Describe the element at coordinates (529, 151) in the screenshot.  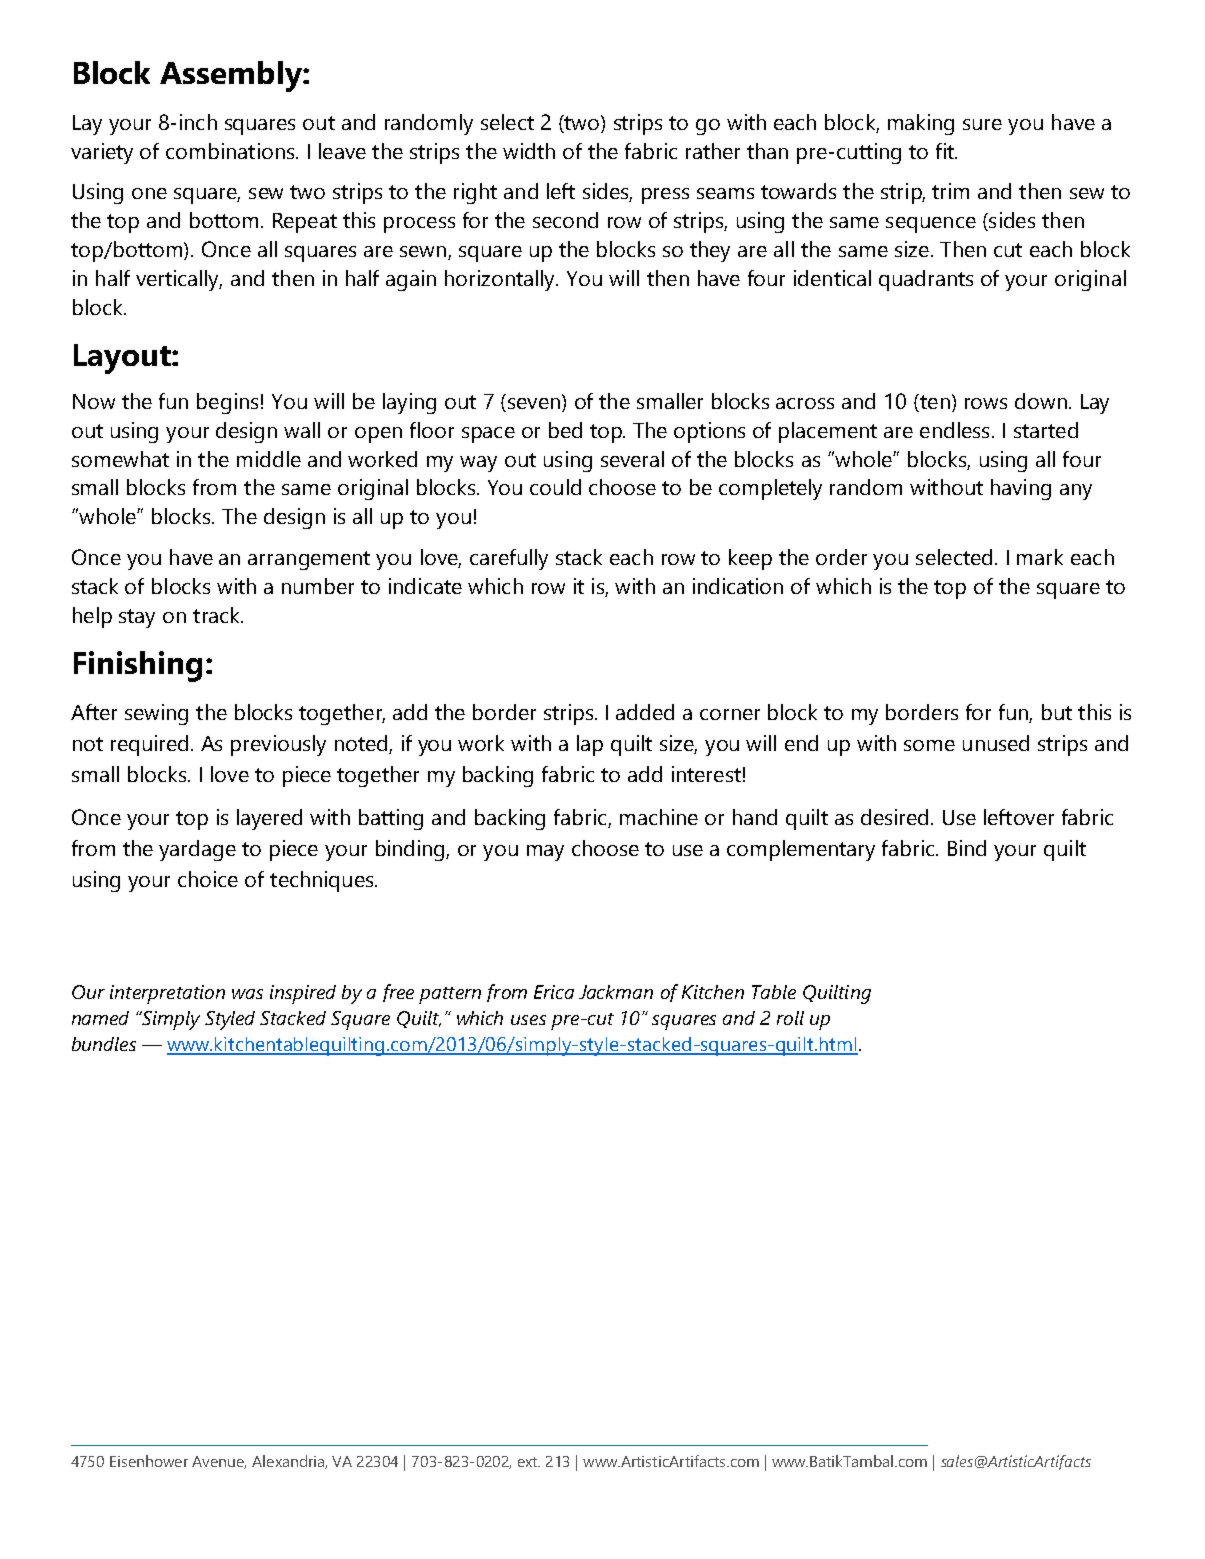
I see `width` at that location.
